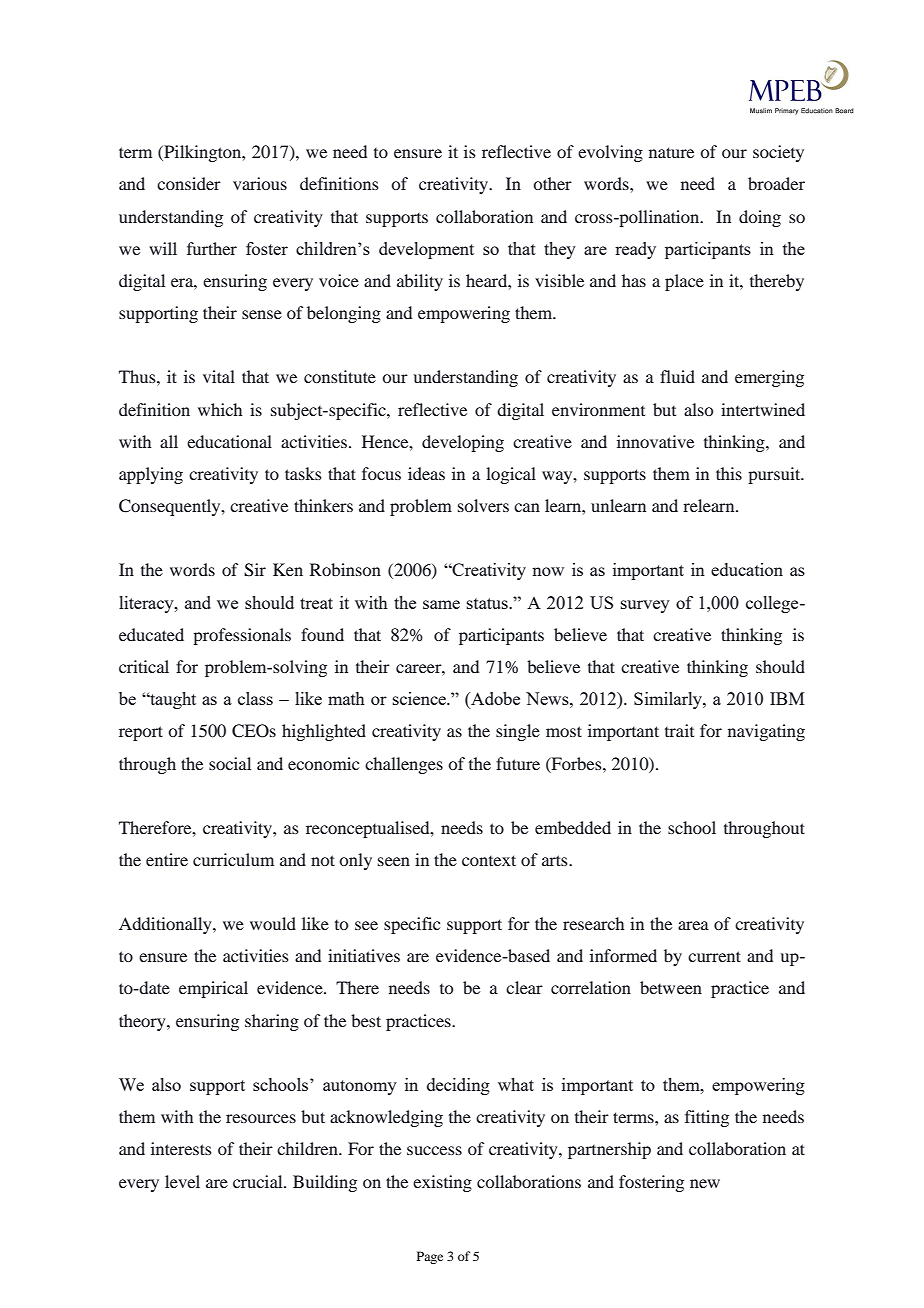 Image resolution: width=924 pixels, height=1308 pixels. Describe the element at coordinates (489, 860) in the screenshot. I see `context` at that location.
